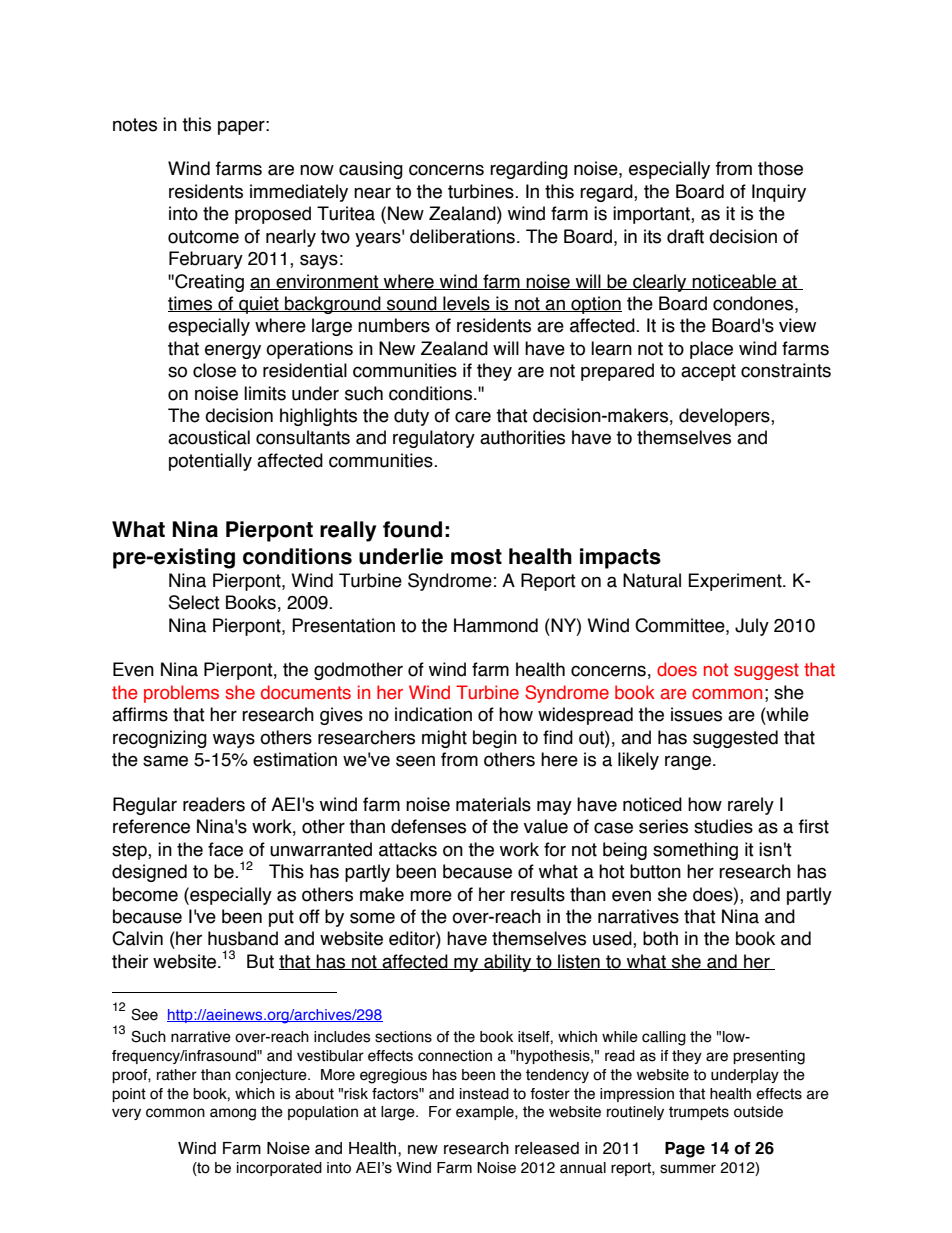  What do you see at coordinates (780, 168) in the screenshot?
I see `those` at bounding box center [780, 168].
